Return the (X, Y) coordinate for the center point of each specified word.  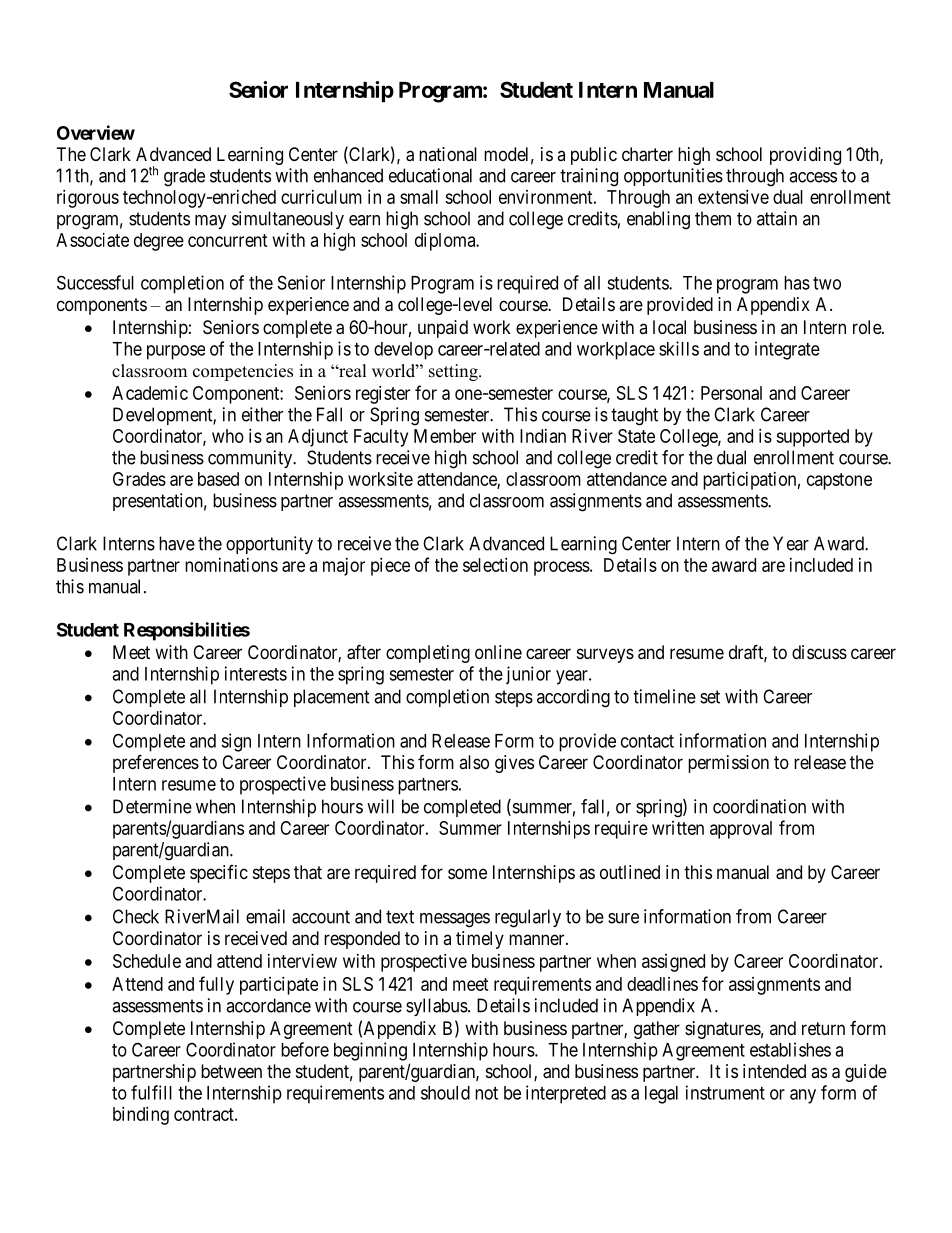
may (211, 222)
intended (774, 1071)
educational (430, 175)
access (813, 177)
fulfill (151, 1092)
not (486, 1093)
